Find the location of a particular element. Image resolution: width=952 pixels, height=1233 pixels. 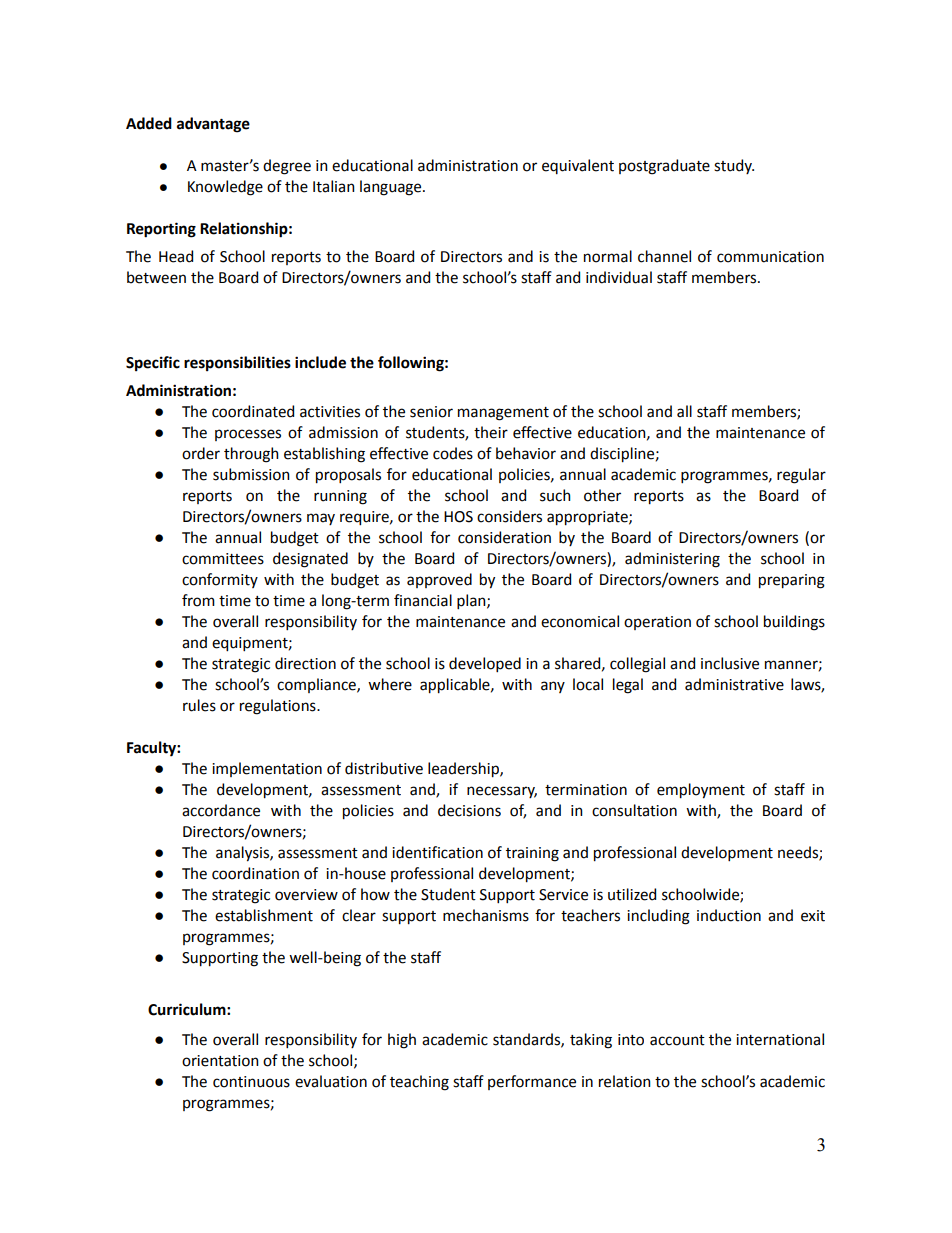

responsibilities is located at coordinates (237, 364).
